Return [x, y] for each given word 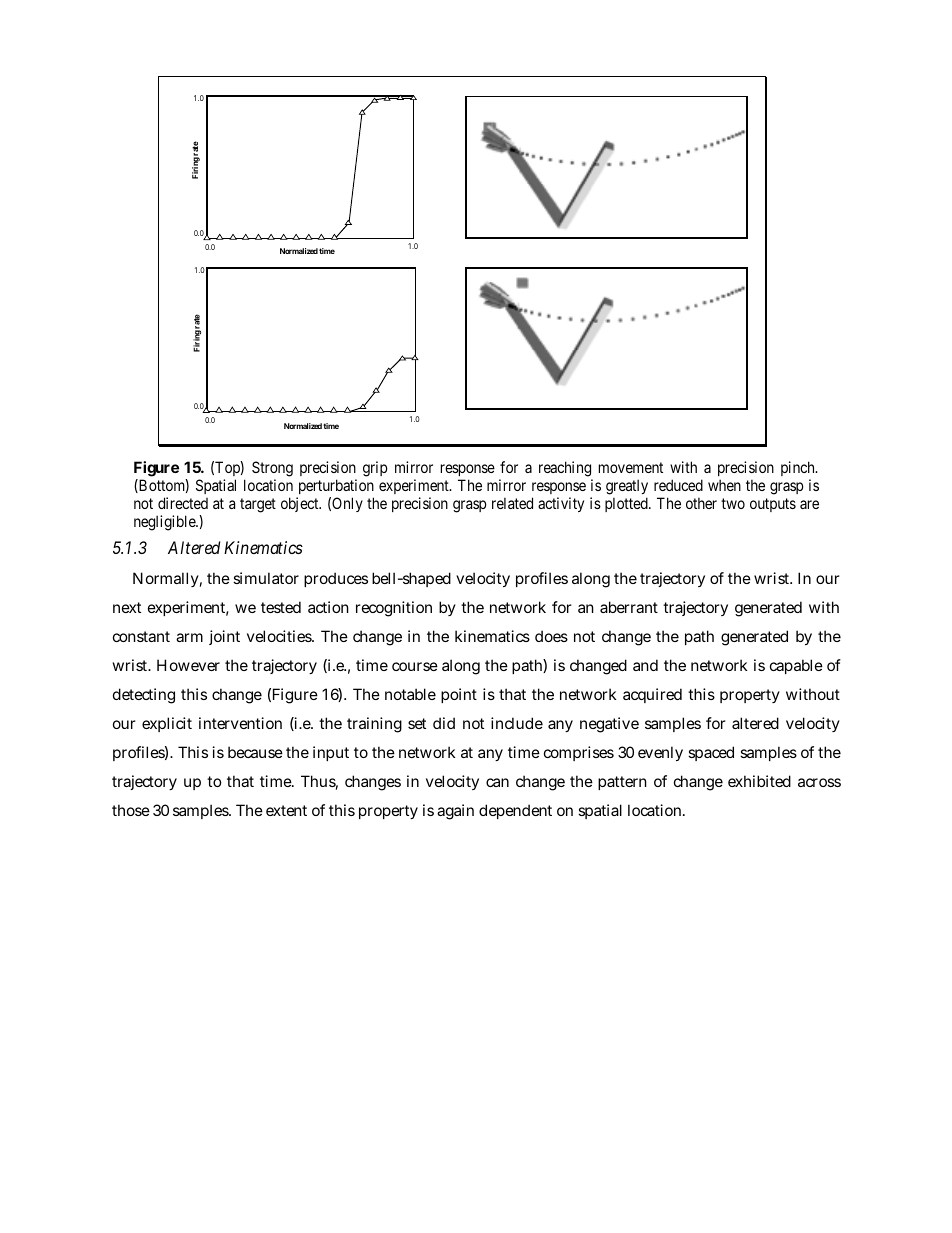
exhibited [759, 781]
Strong [272, 469]
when [724, 485]
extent [286, 810]
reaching [565, 469]
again [455, 812]
